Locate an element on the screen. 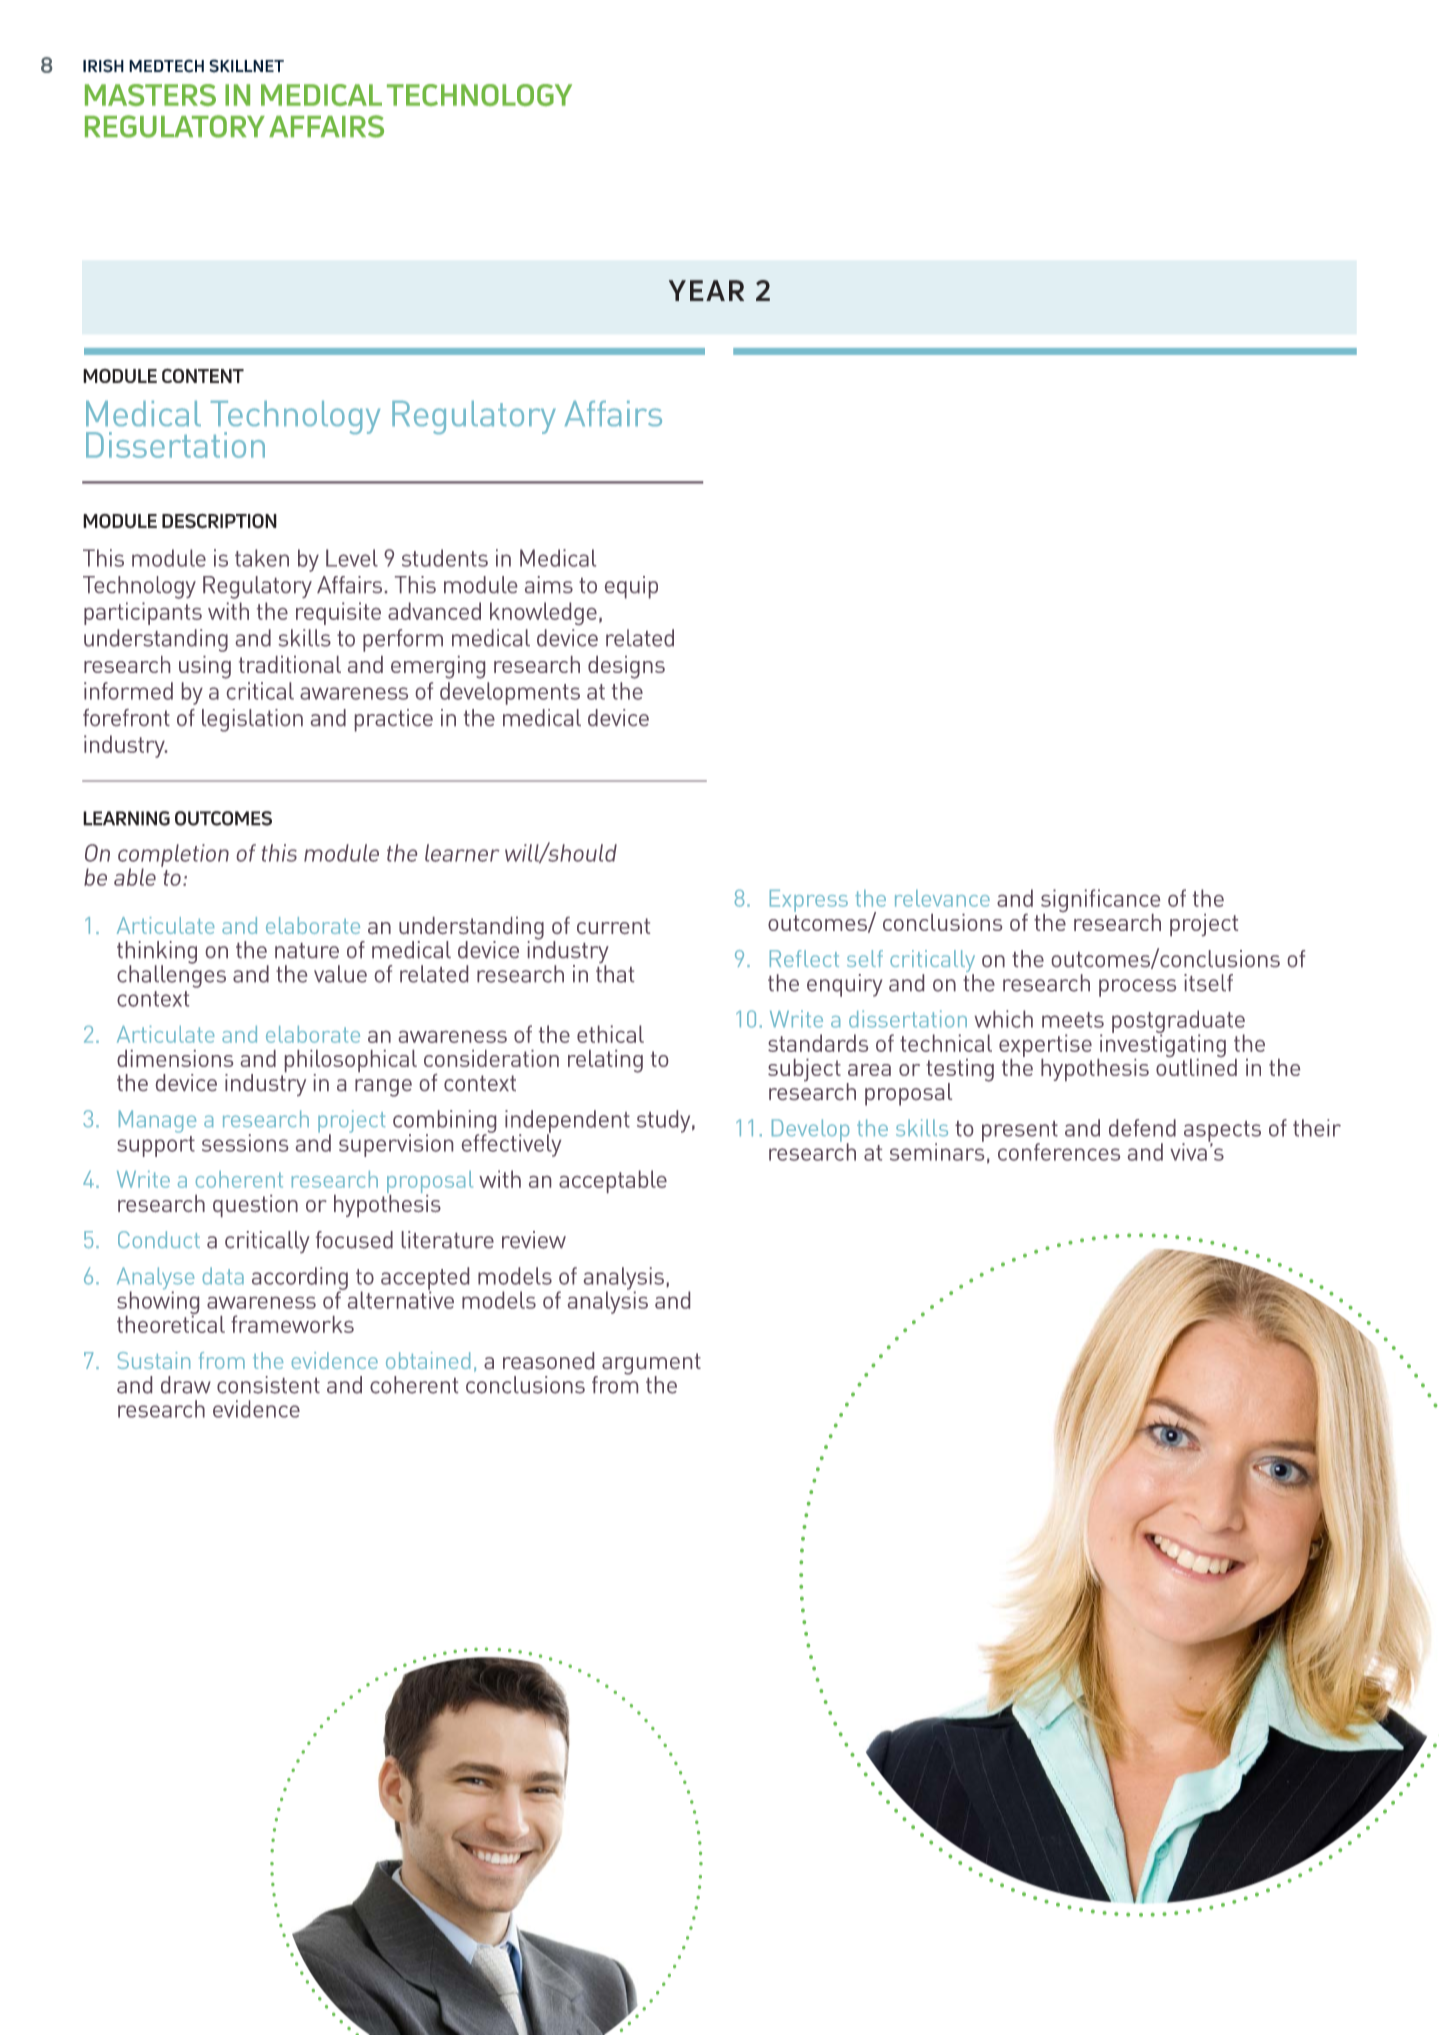 This screenshot has height=2035, width=1439. ethical is located at coordinates (610, 1034).
